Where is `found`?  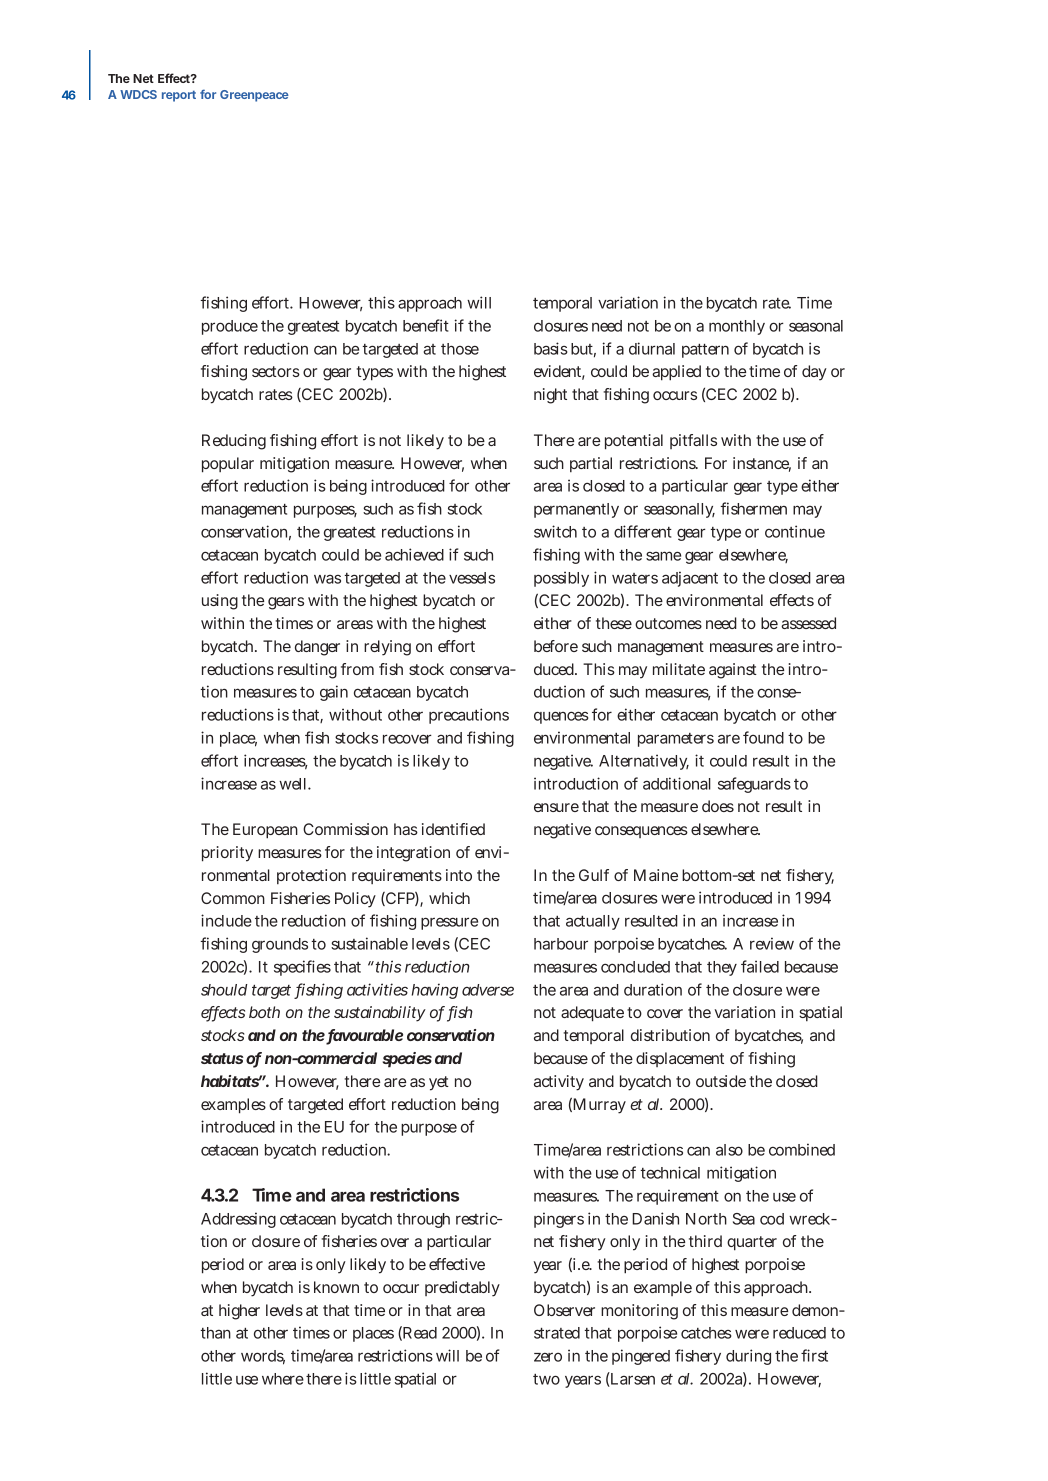 found is located at coordinates (763, 737).
